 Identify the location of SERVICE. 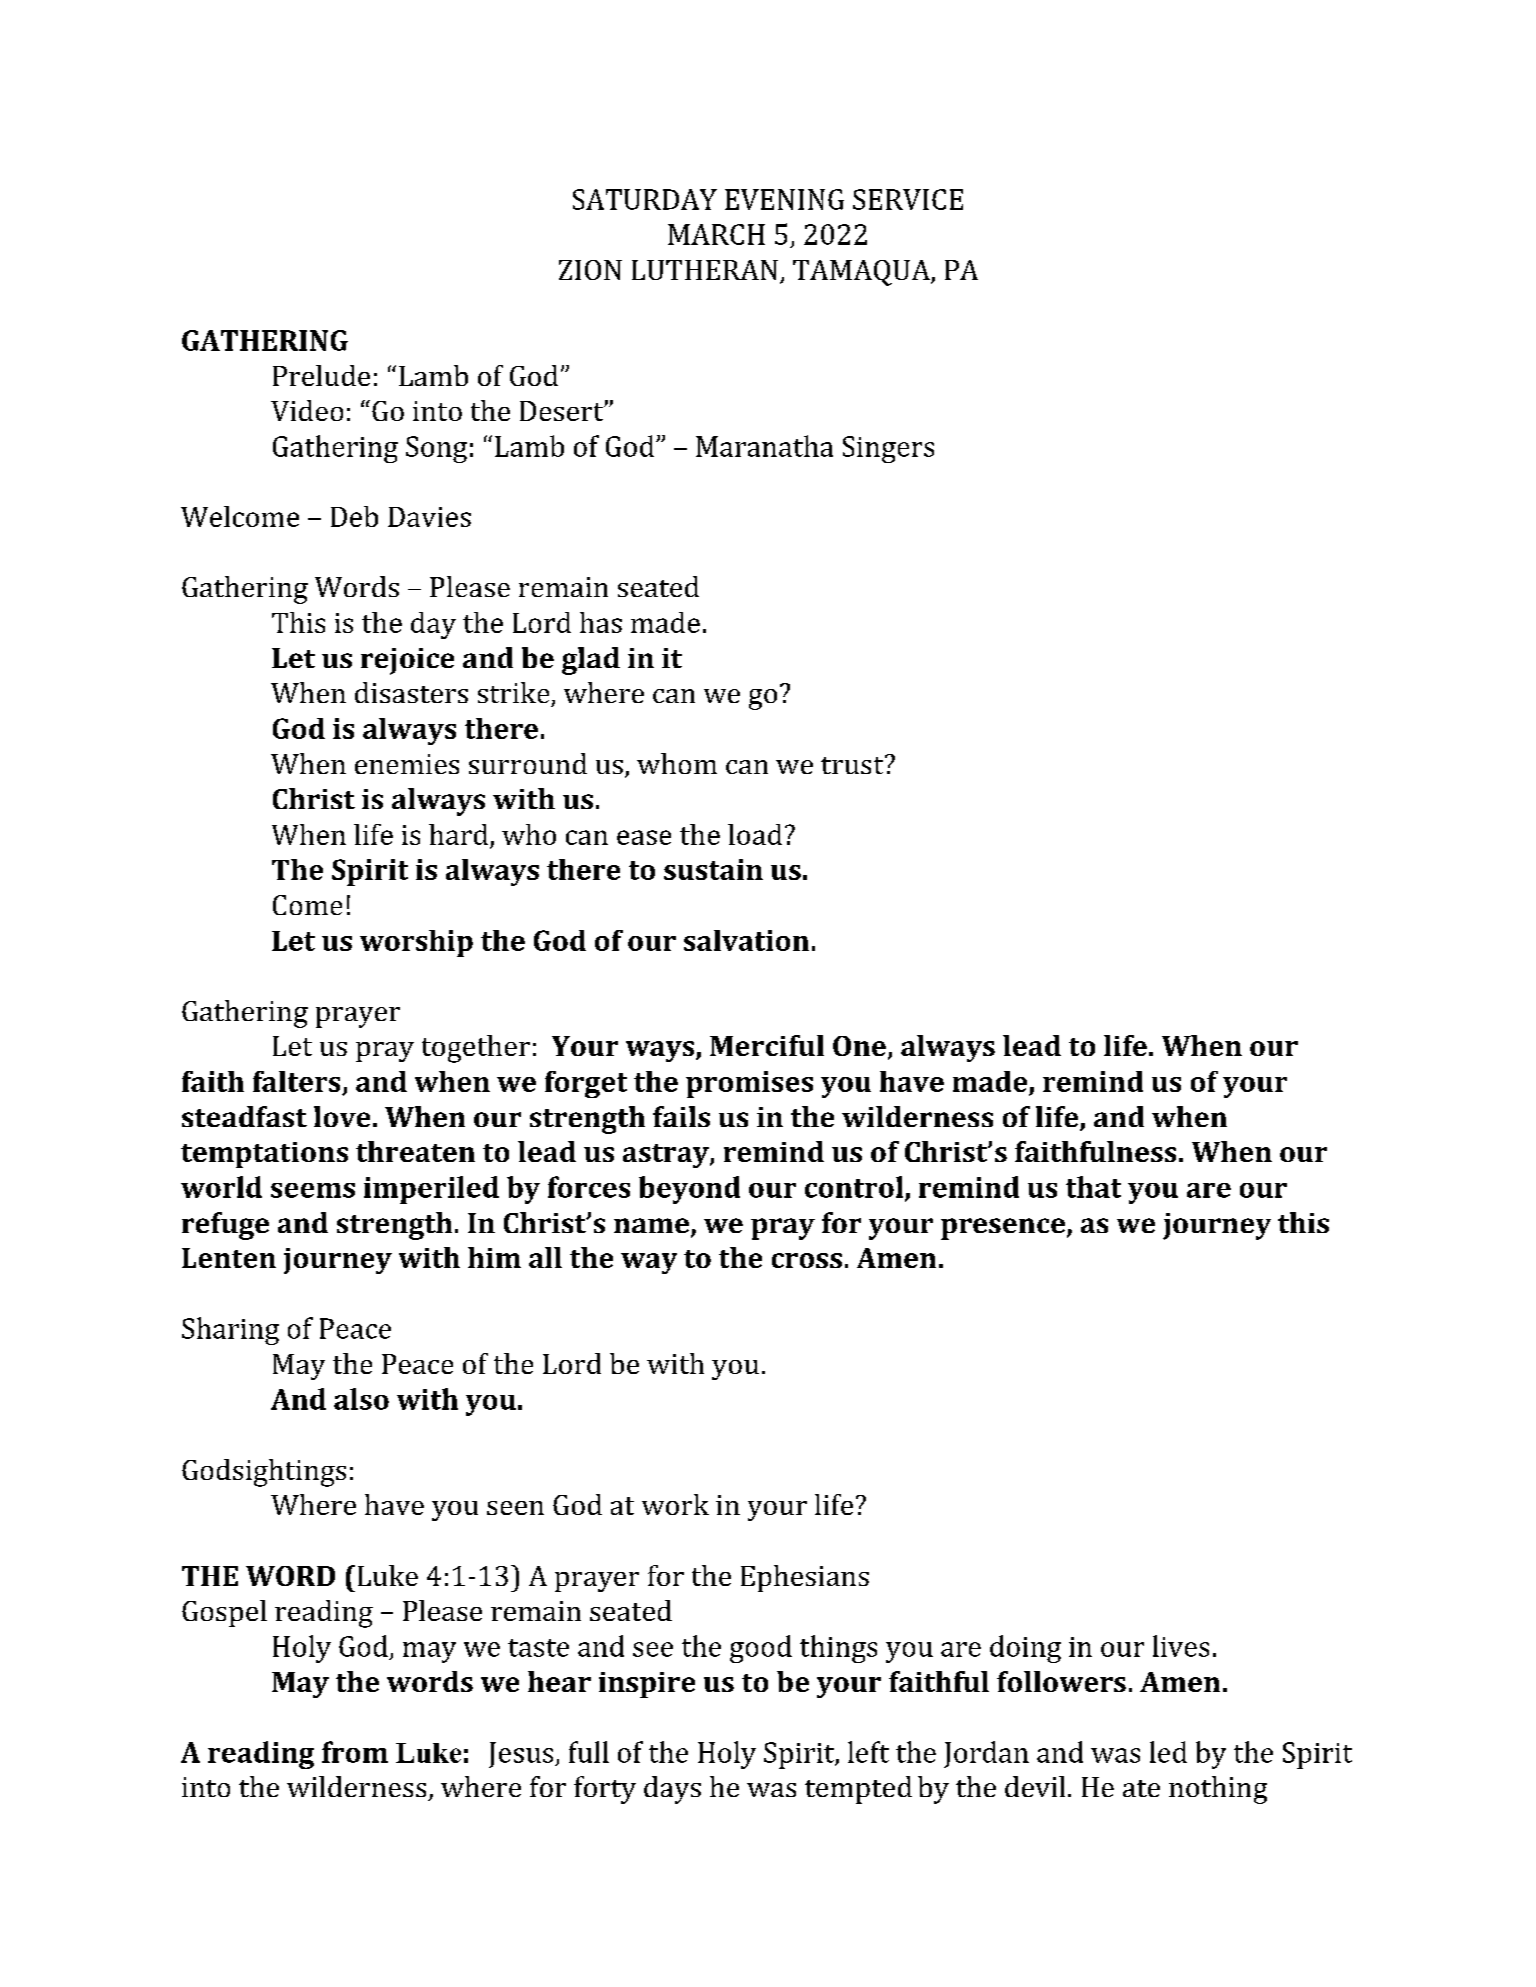
(908, 199).
